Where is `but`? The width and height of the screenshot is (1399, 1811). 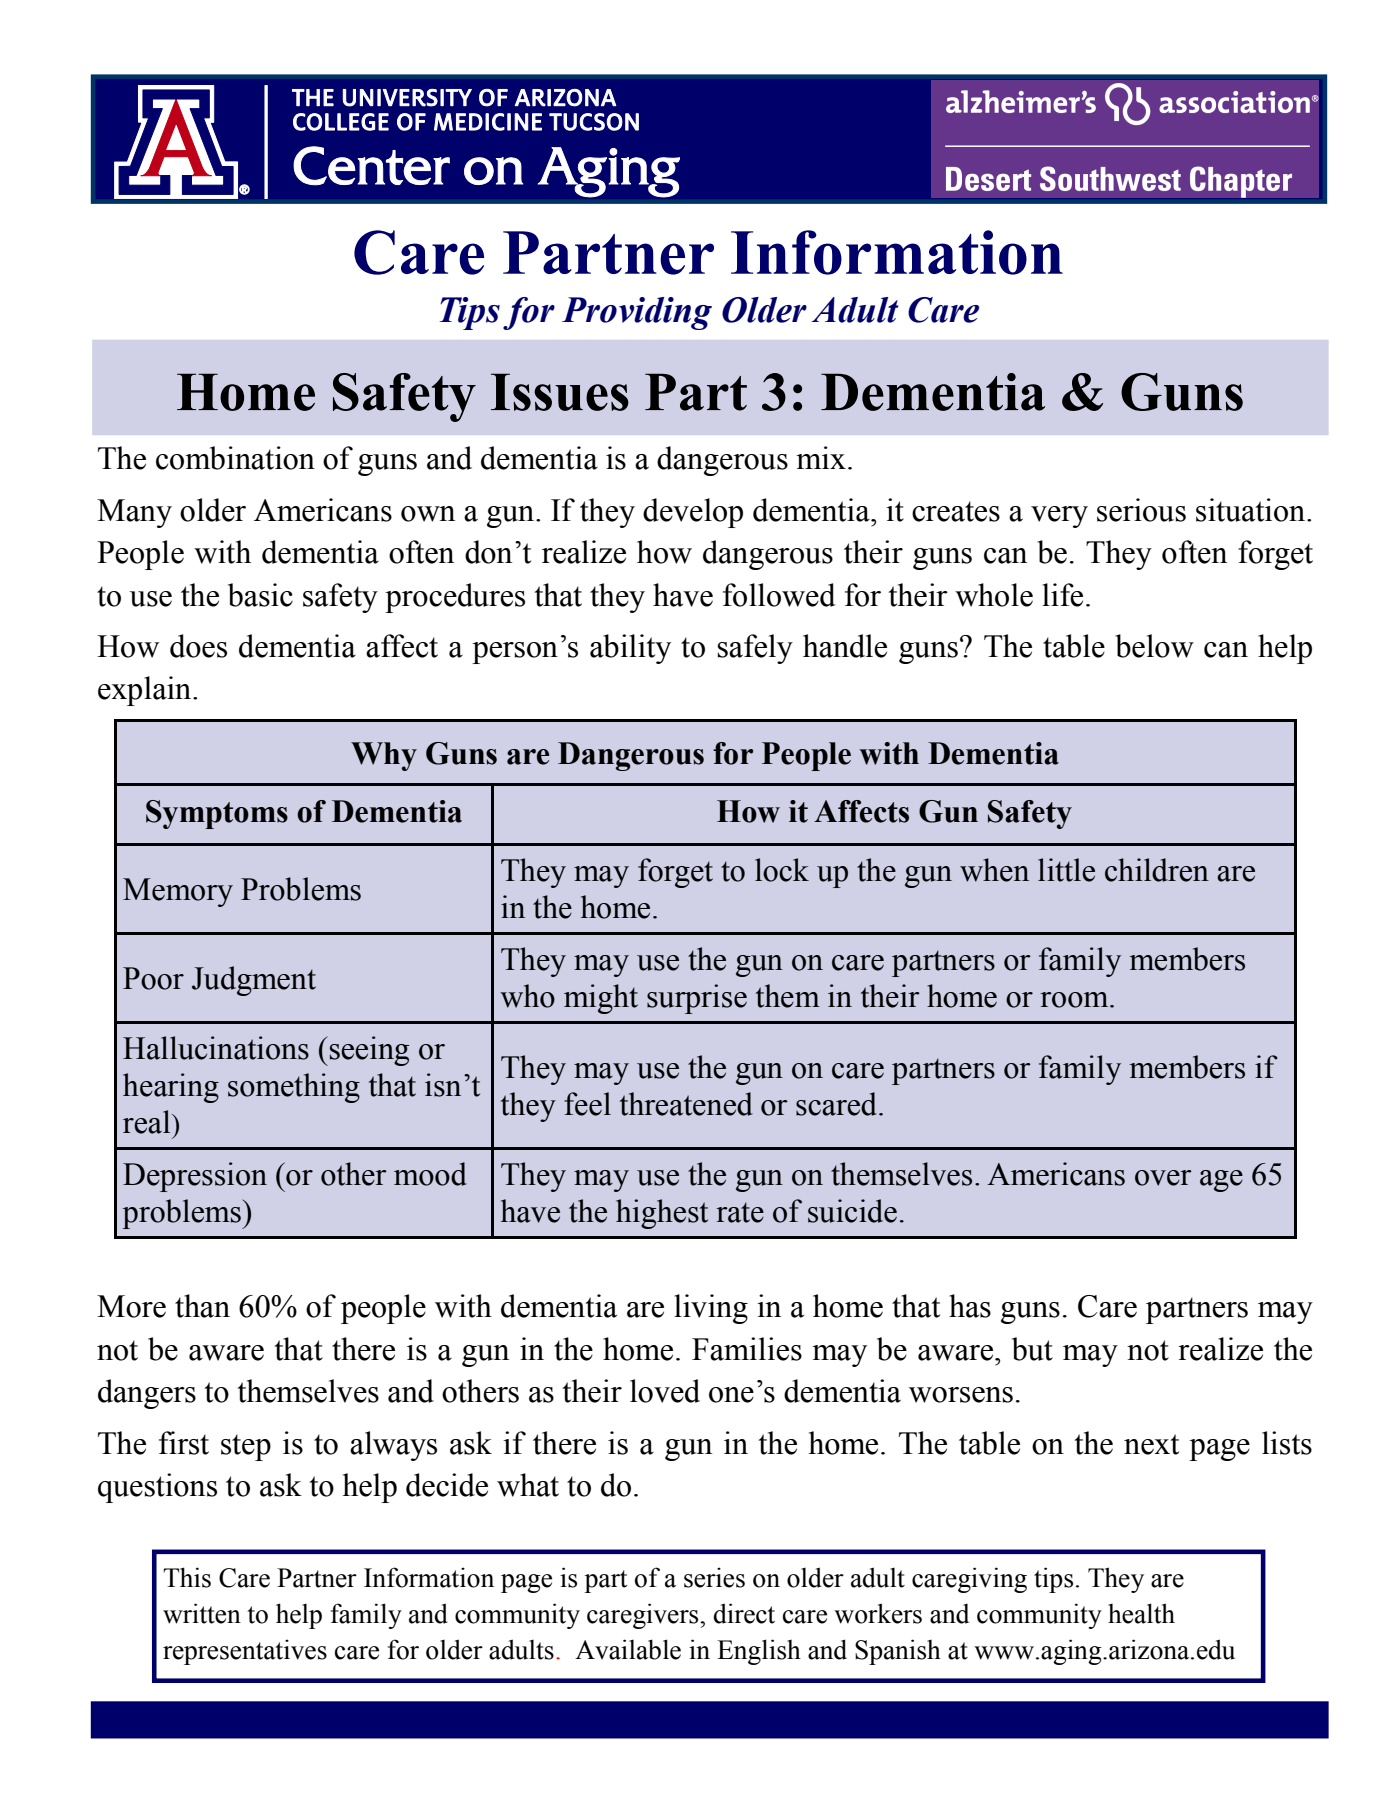
but is located at coordinates (1032, 1349).
